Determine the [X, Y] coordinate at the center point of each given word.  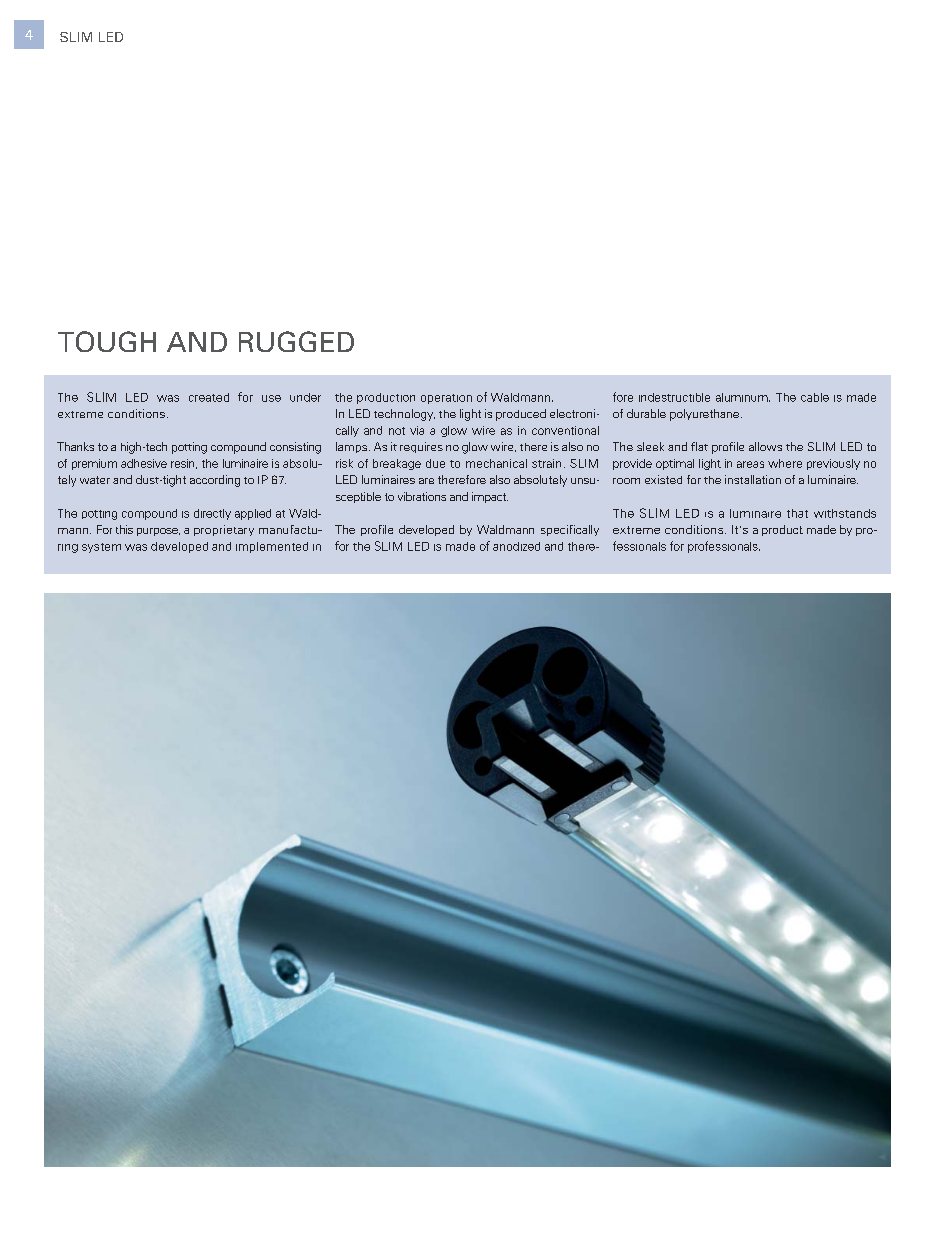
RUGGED [296, 341]
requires [421, 447]
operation [446, 399]
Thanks [75, 446]
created [209, 397]
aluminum [743, 397]
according [215, 481]
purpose [158, 532]
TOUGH [107, 341]
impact [490, 497]
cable [815, 397]
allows [765, 446]
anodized [516, 546]
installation [753, 479]
